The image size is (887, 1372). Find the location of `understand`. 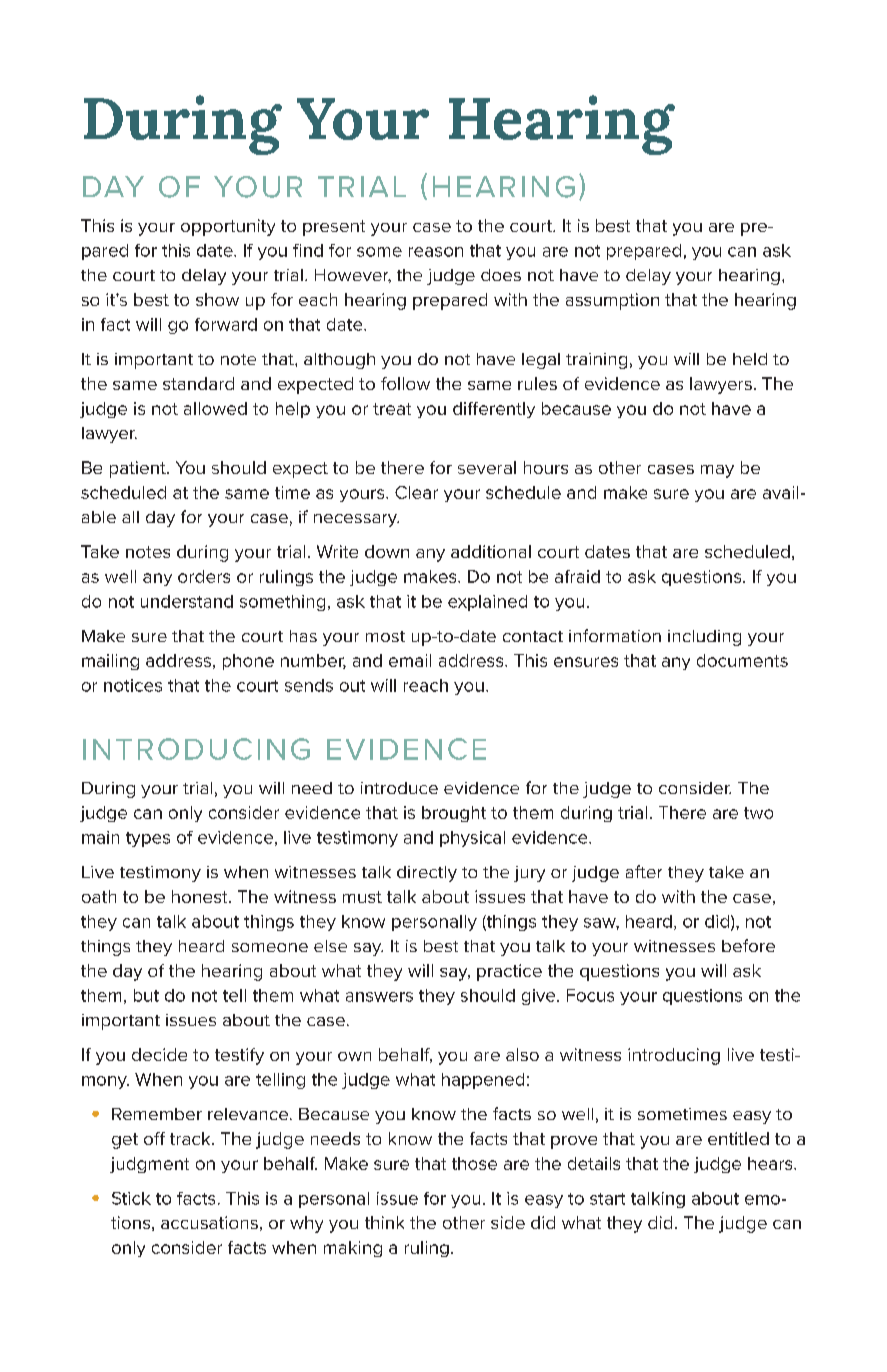

understand is located at coordinates (187, 601).
